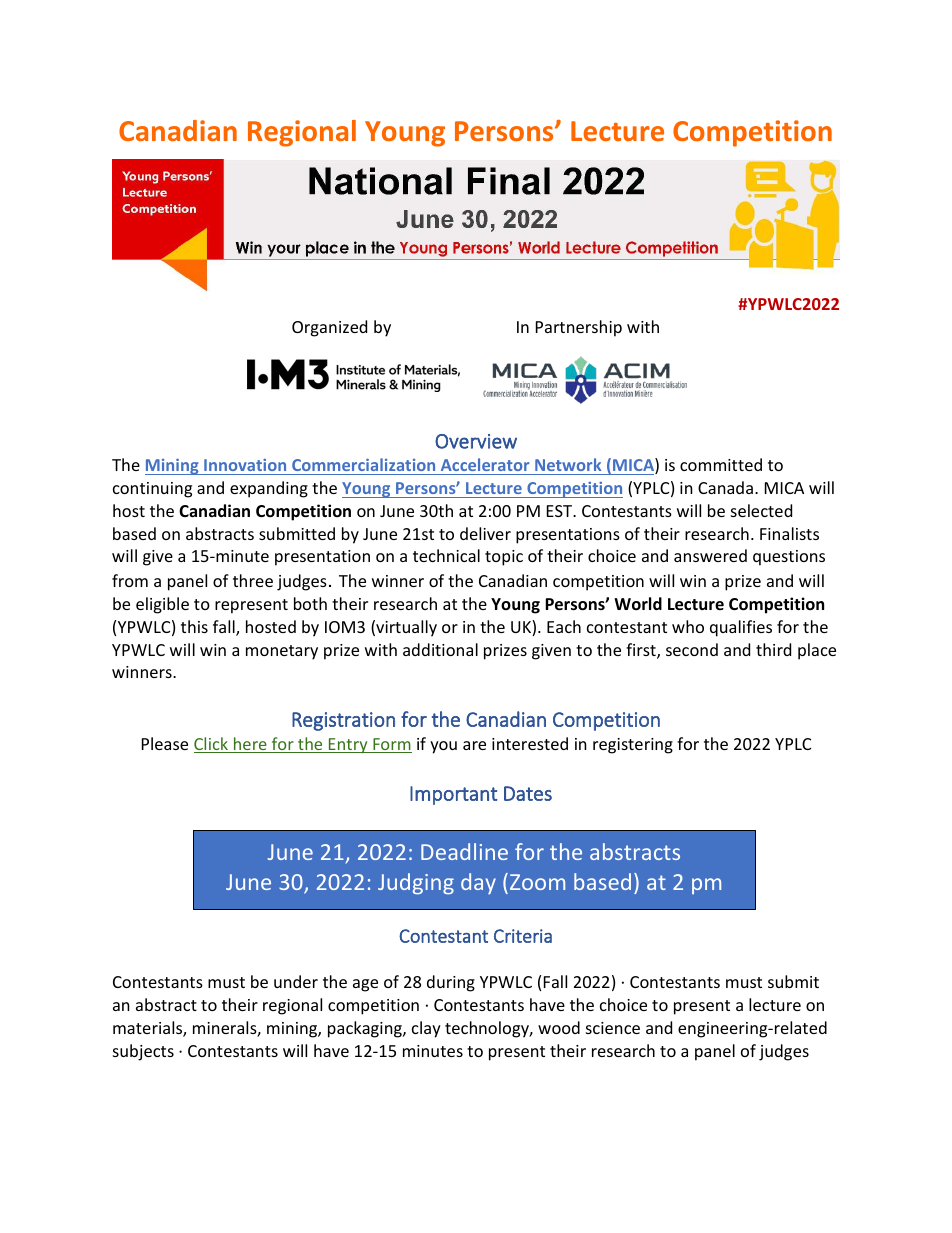 The image size is (952, 1233). Describe the element at coordinates (440, 649) in the screenshot. I see `additional` at that location.
